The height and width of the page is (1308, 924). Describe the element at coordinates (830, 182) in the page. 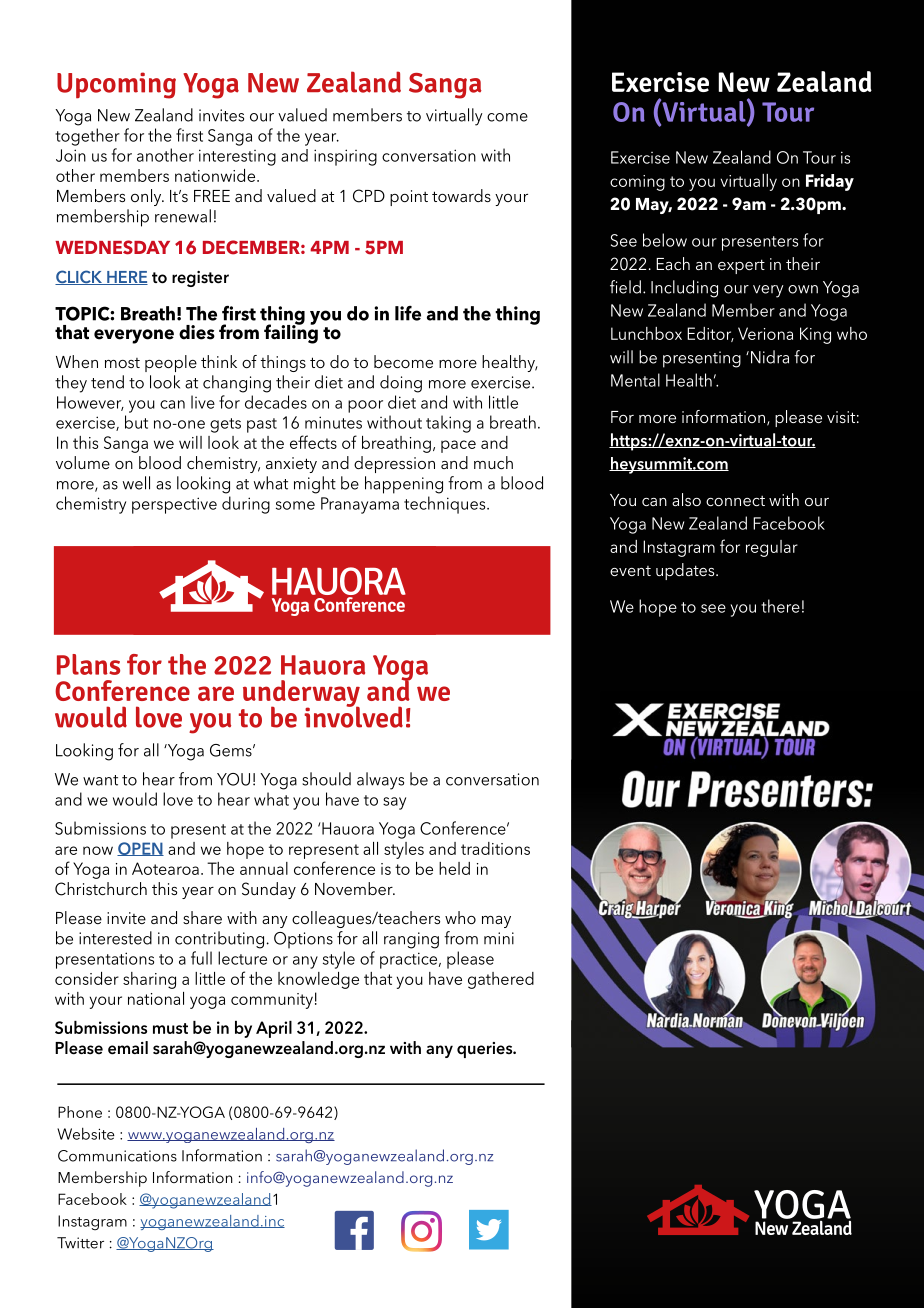

I see `Friday` at that location.
